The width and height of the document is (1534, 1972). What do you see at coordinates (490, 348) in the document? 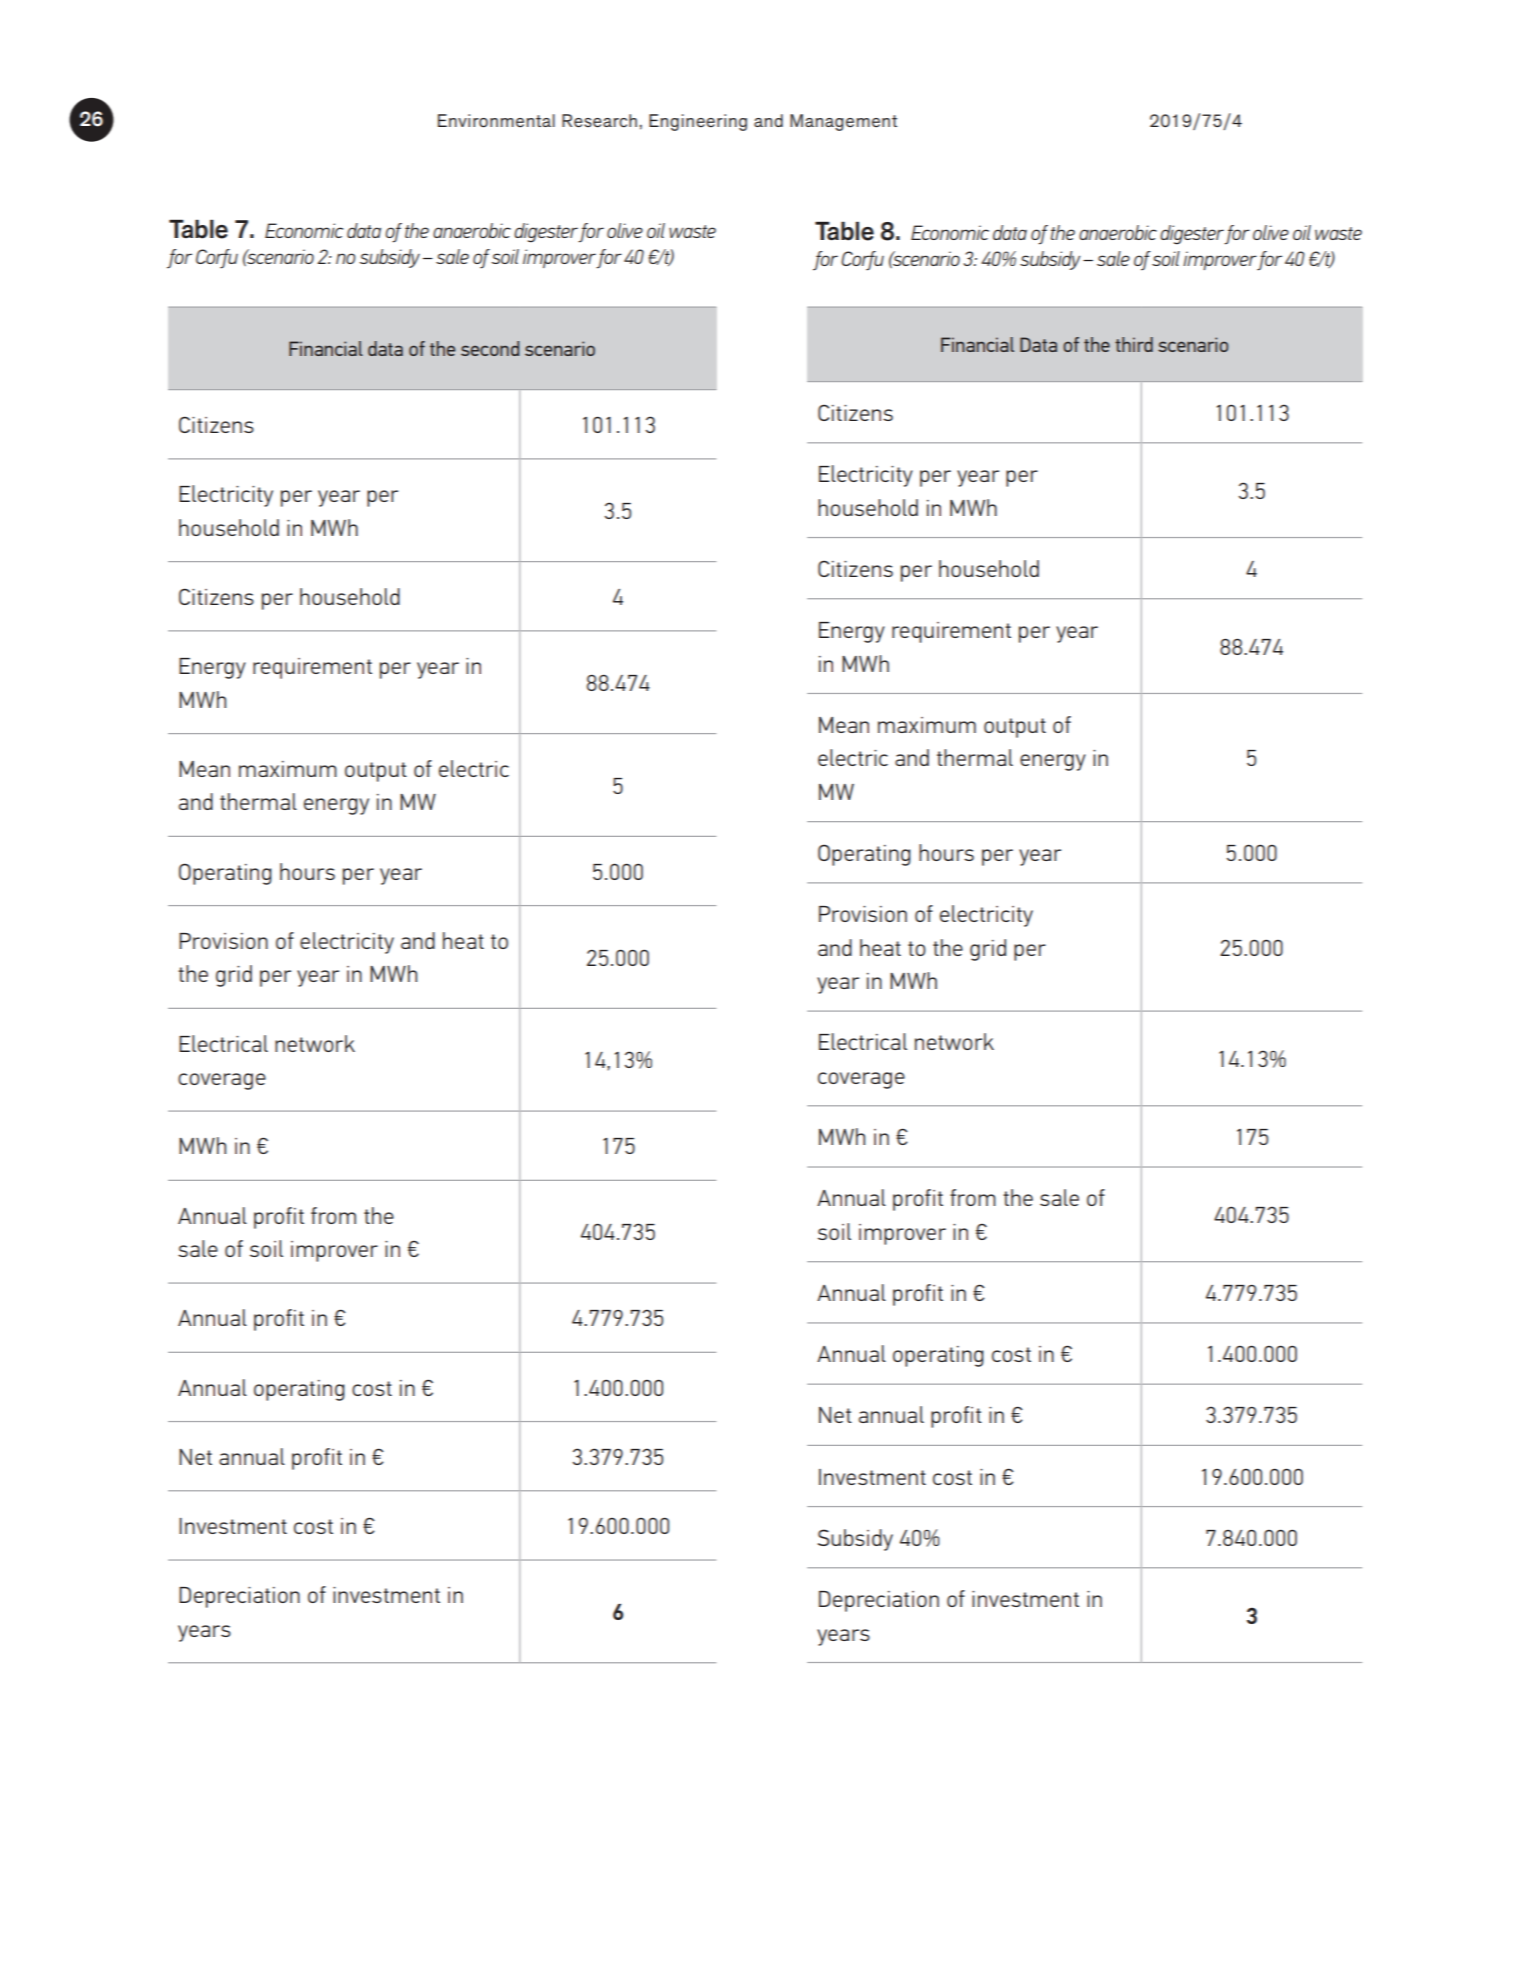
I see `second` at bounding box center [490, 348].
